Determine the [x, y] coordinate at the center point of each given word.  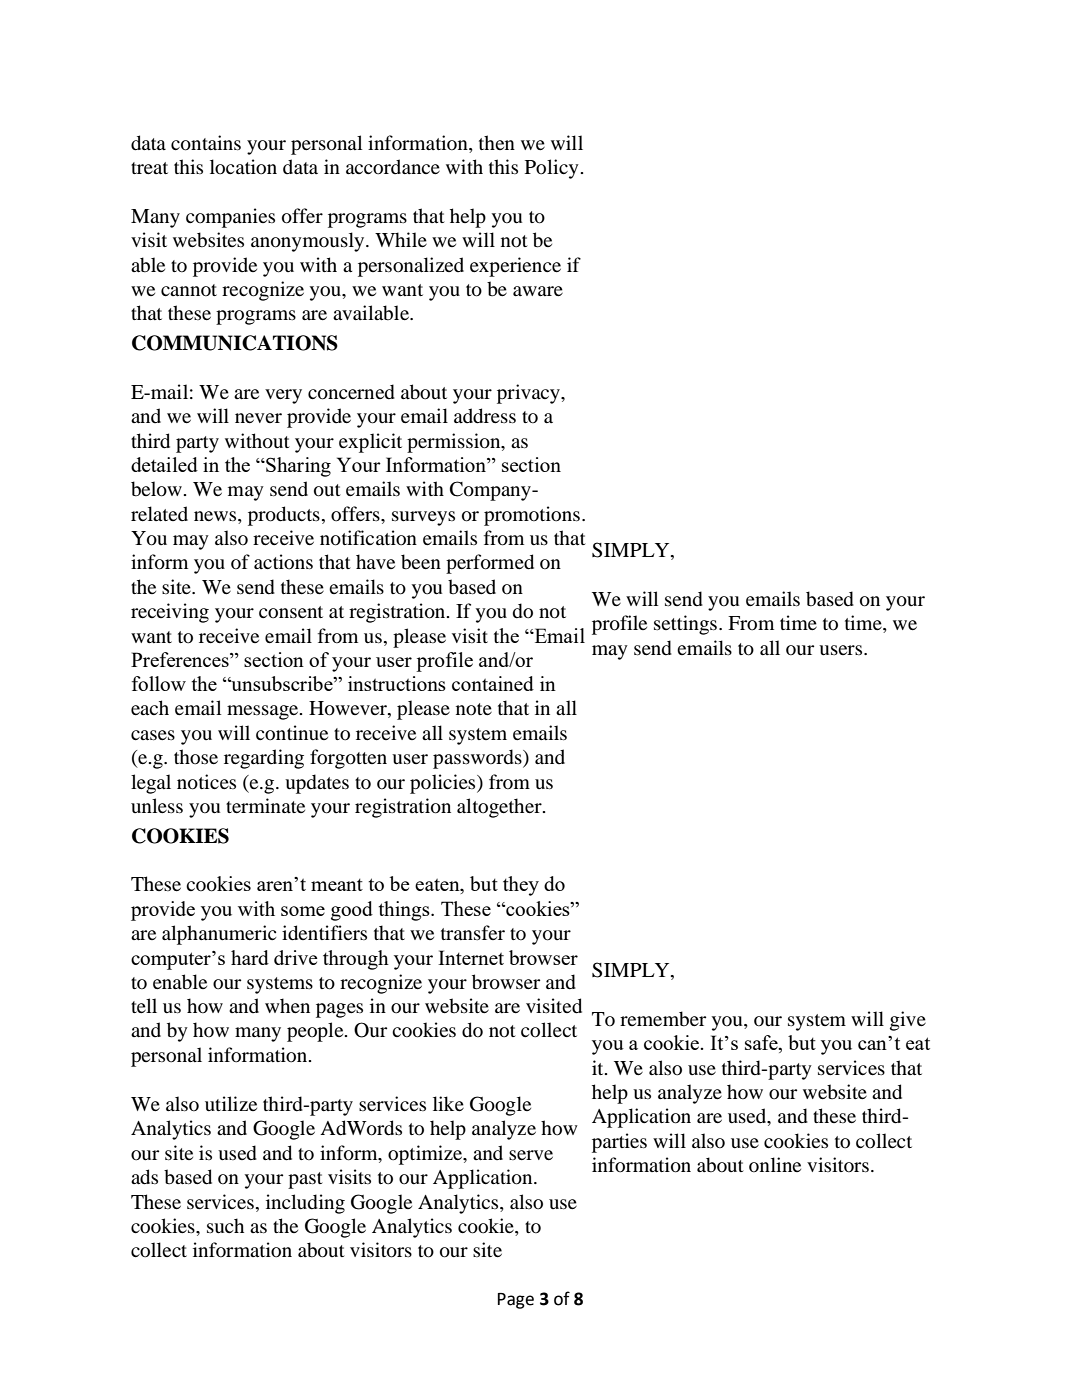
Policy [552, 169]
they [521, 886]
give [908, 1021]
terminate [265, 805]
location [243, 167]
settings [685, 625]
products [284, 516]
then [497, 142]
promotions [532, 516]
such [225, 1226]
